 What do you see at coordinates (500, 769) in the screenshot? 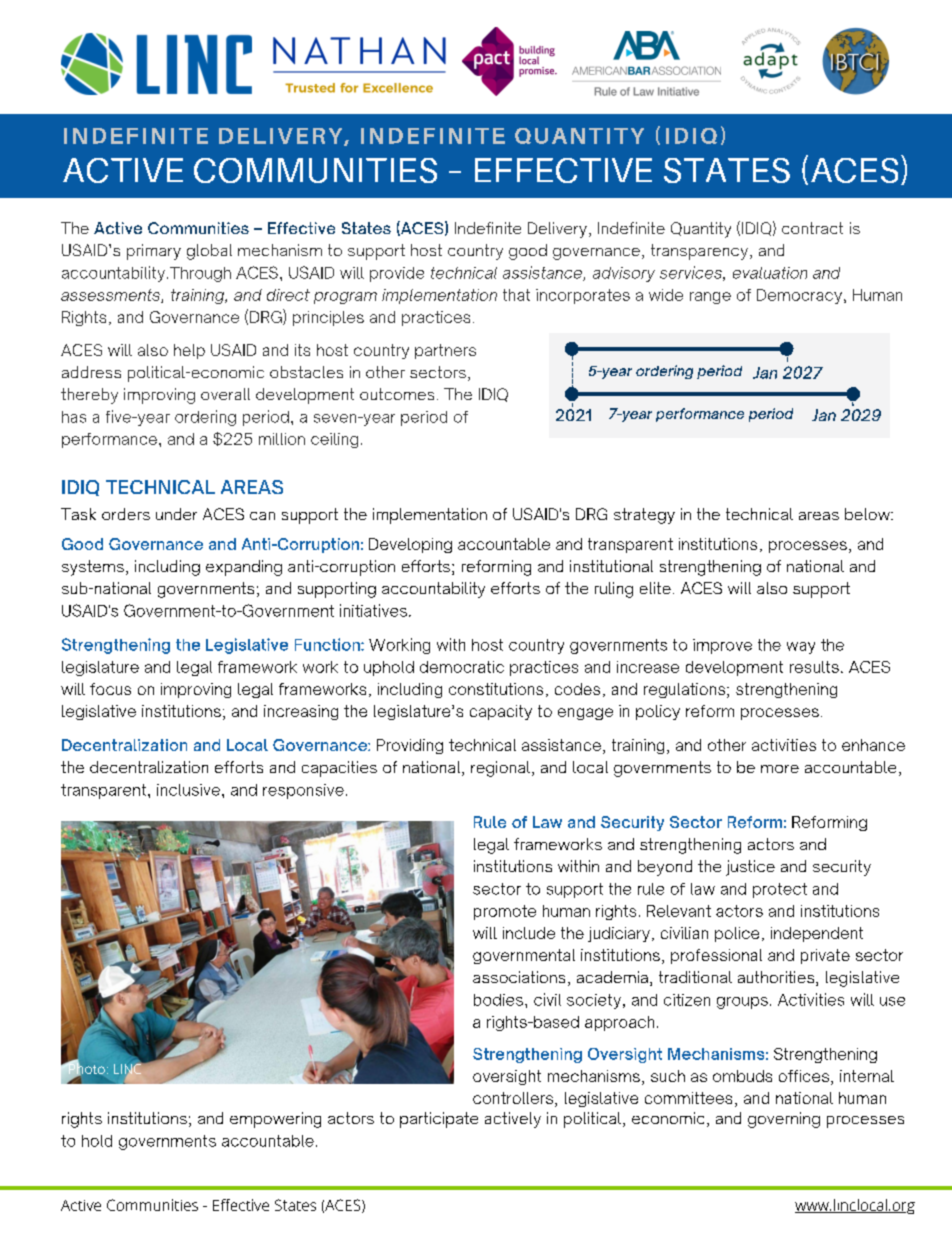
I see `regional` at bounding box center [500, 769].
